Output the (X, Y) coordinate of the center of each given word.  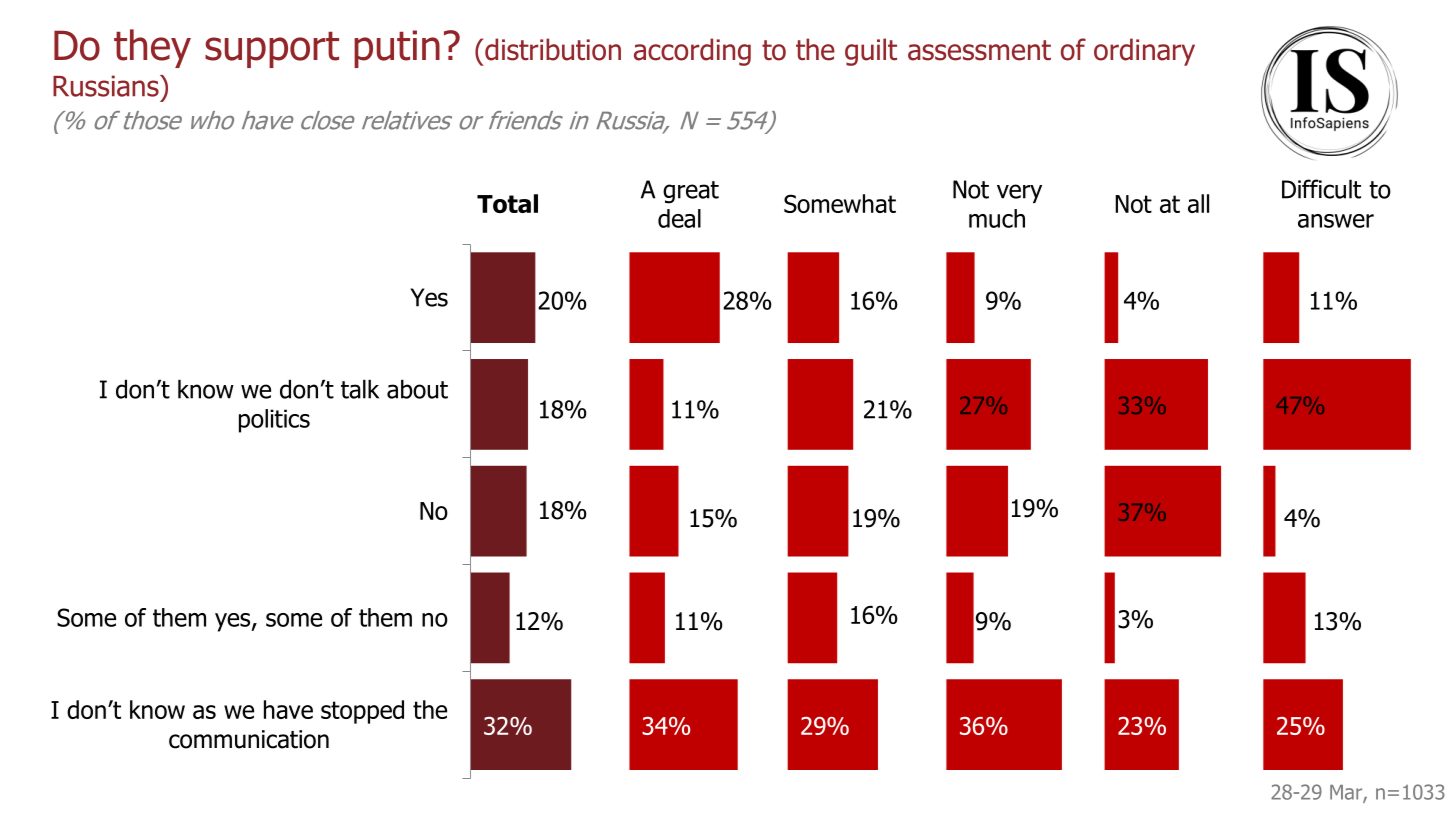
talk (360, 389)
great (691, 192)
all (1198, 203)
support (272, 50)
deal (679, 218)
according (692, 52)
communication (249, 739)
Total (507, 203)
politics (274, 421)
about (417, 389)
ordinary (1144, 52)
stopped (362, 712)
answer (1336, 221)
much (997, 218)
